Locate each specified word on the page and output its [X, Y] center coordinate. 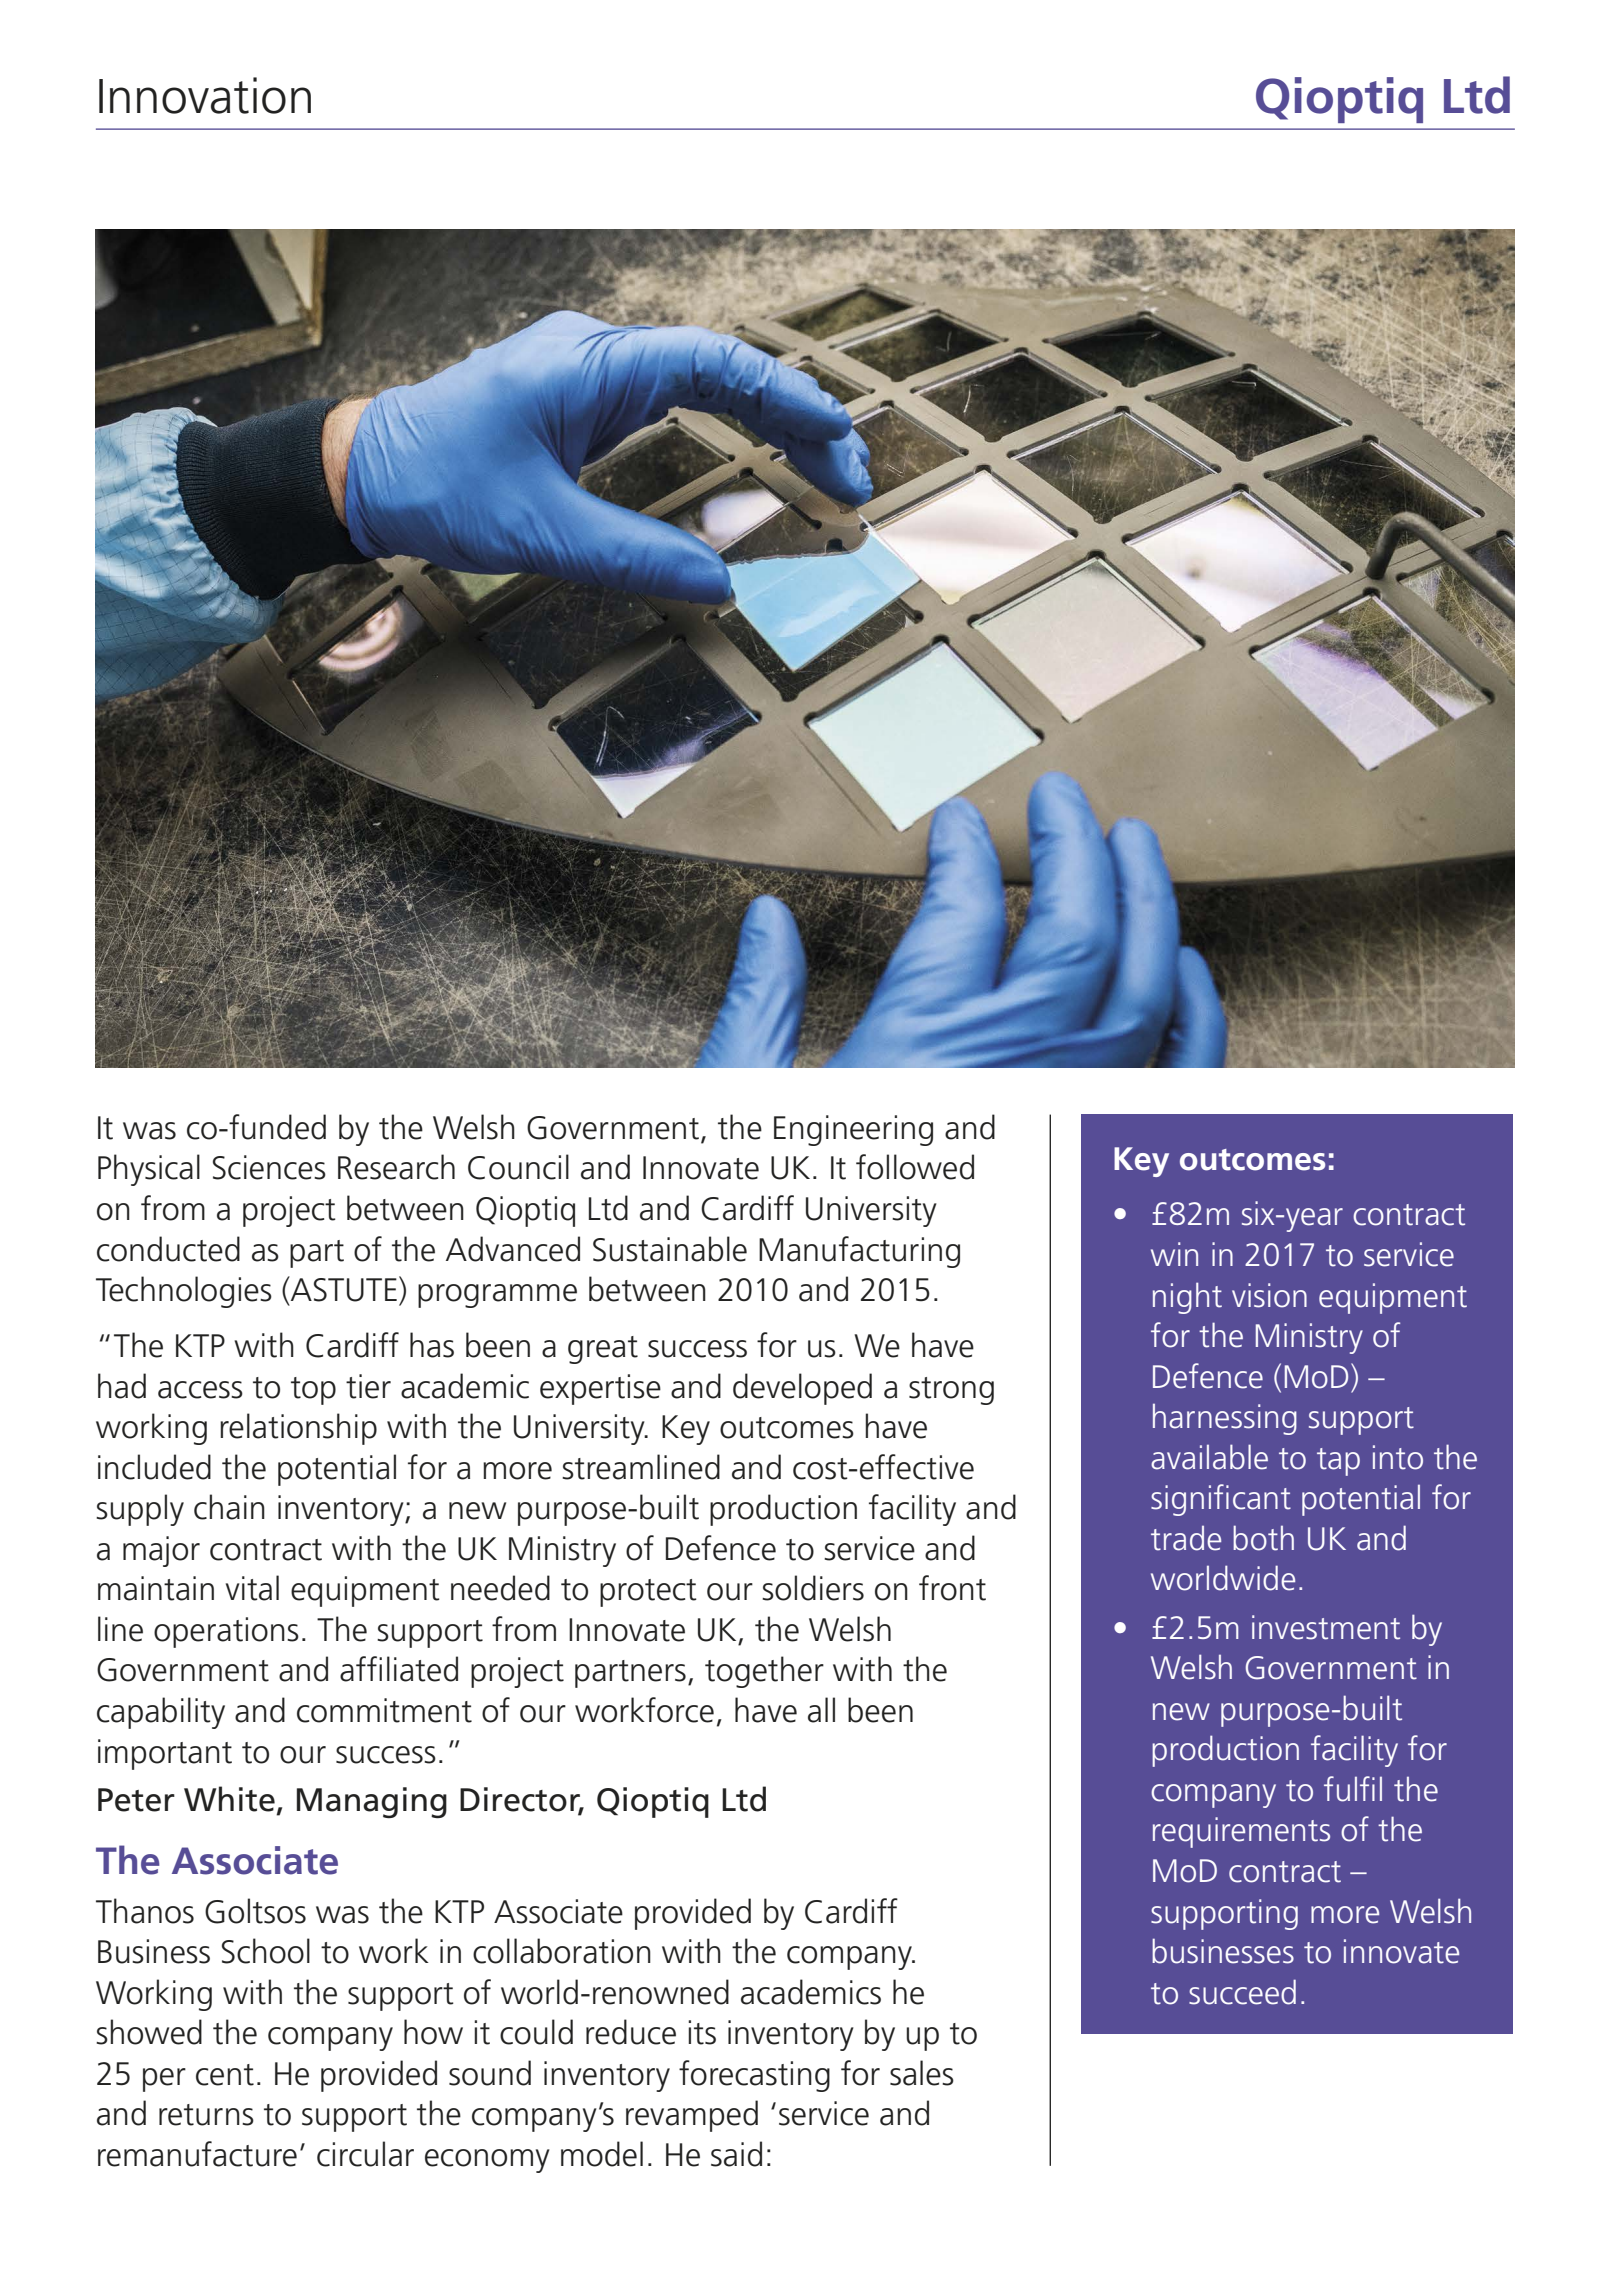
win [1174, 1254]
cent [225, 2075]
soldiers [813, 1588]
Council [518, 1167]
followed [915, 1167]
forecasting [754, 2076]
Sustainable [670, 1249]
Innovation [205, 95]
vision [1269, 1295]
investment [1326, 1627]
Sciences [269, 1167]
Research [396, 1167]
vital [252, 1588]
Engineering [853, 1130]
